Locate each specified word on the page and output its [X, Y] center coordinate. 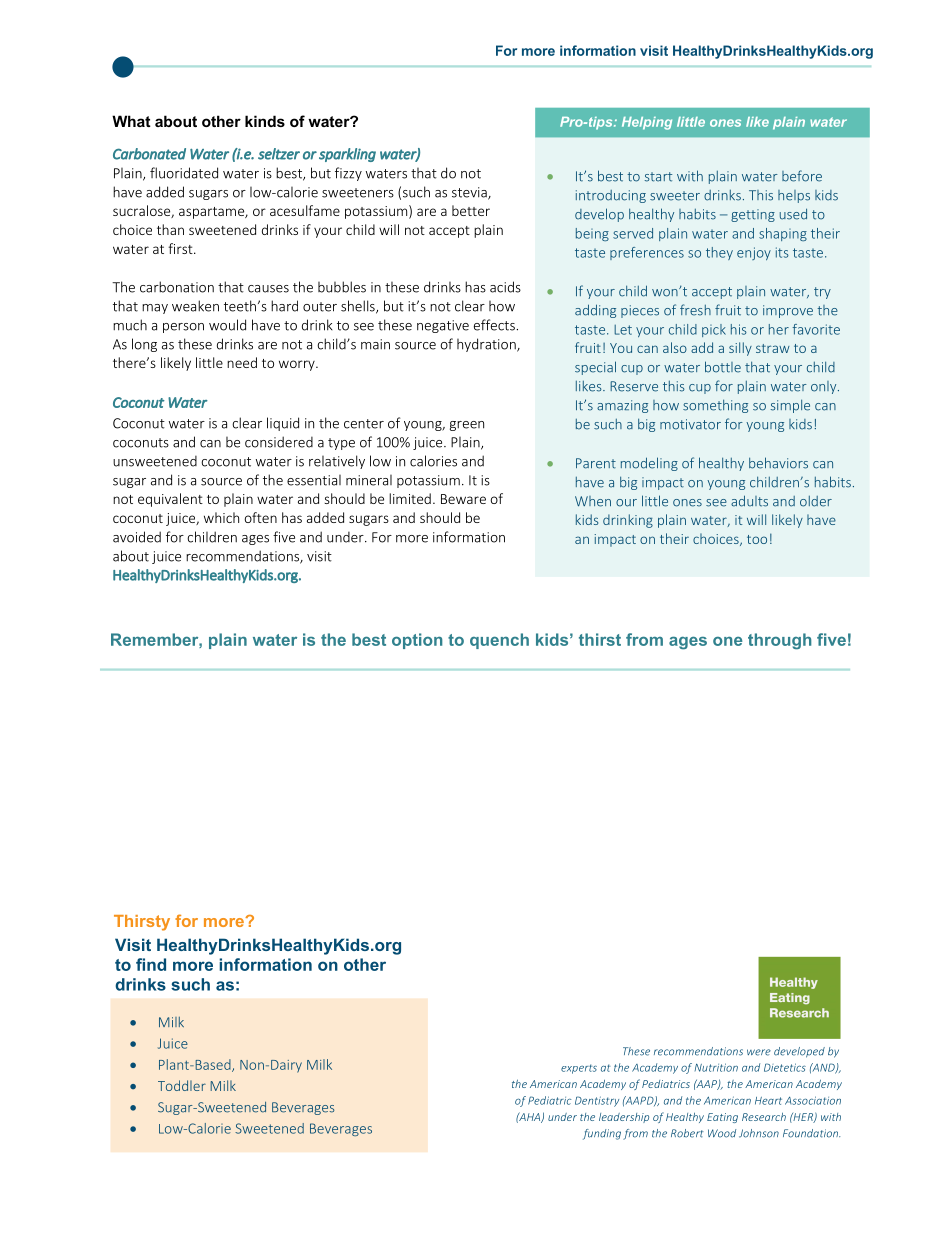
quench [499, 641]
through [780, 641]
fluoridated [184, 173]
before [802, 176]
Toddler [182, 1085]
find [151, 964]
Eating [722, 1118]
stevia [470, 193]
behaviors [778, 463]
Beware [463, 499]
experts [579, 1069]
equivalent [170, 500]
